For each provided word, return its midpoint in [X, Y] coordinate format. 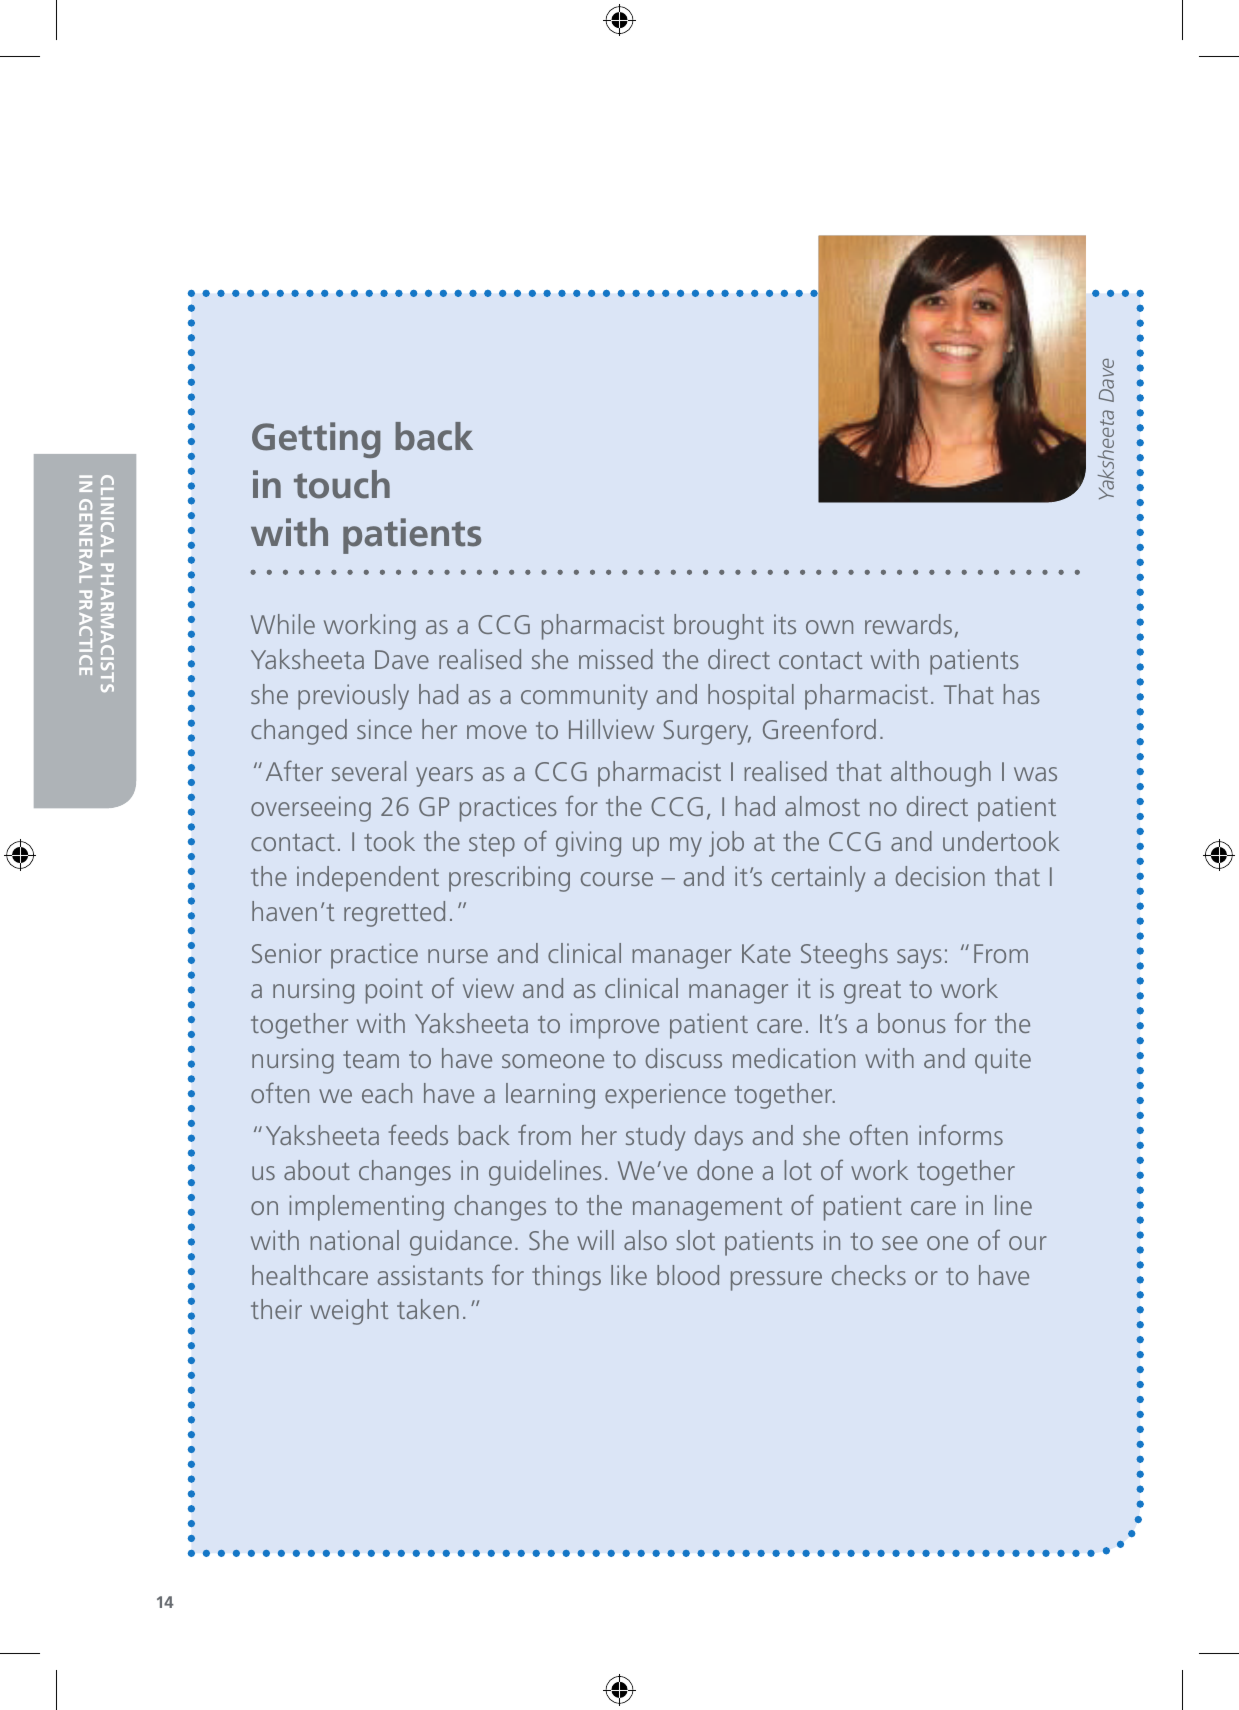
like [629, 1275]
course [617, 879]
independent [368, 879]
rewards [908, 624]
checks [869, 1275]
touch [342, 484]
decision [940, 876]
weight [349, 1312]
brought [719, 627]
